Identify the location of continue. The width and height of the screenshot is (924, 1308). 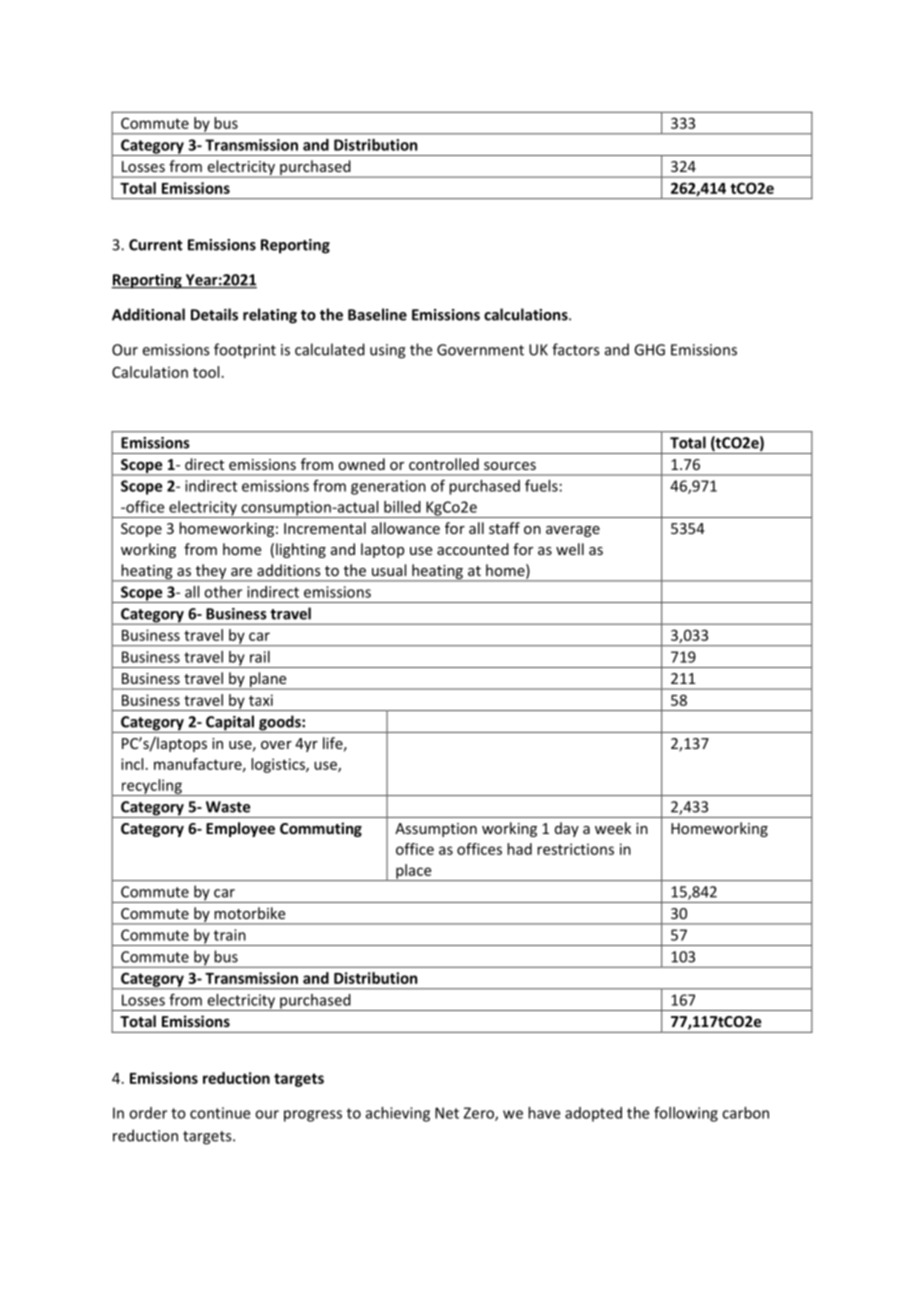
(220, 1113).
